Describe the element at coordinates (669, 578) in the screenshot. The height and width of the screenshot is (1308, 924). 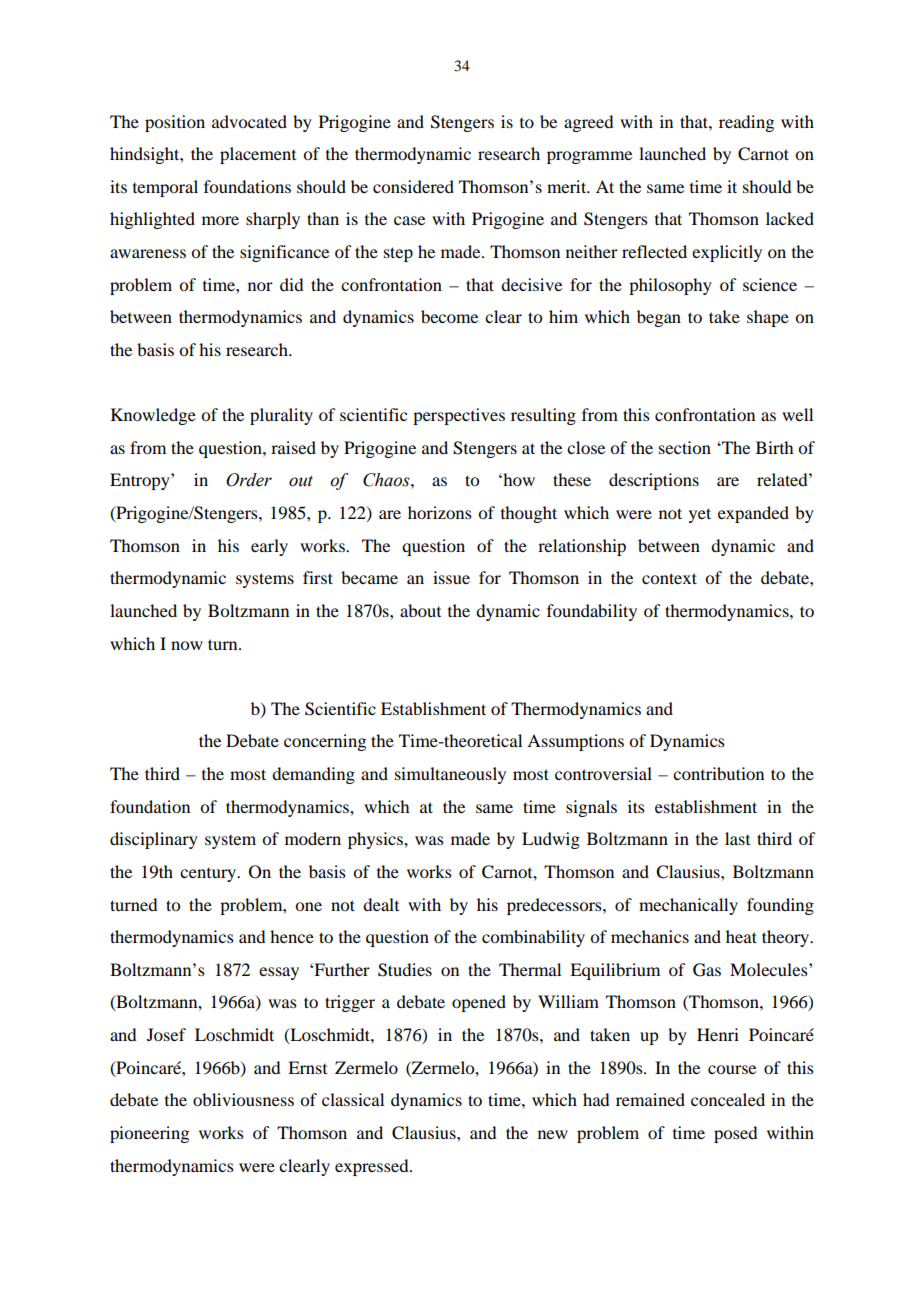
I see `context` at that location.
